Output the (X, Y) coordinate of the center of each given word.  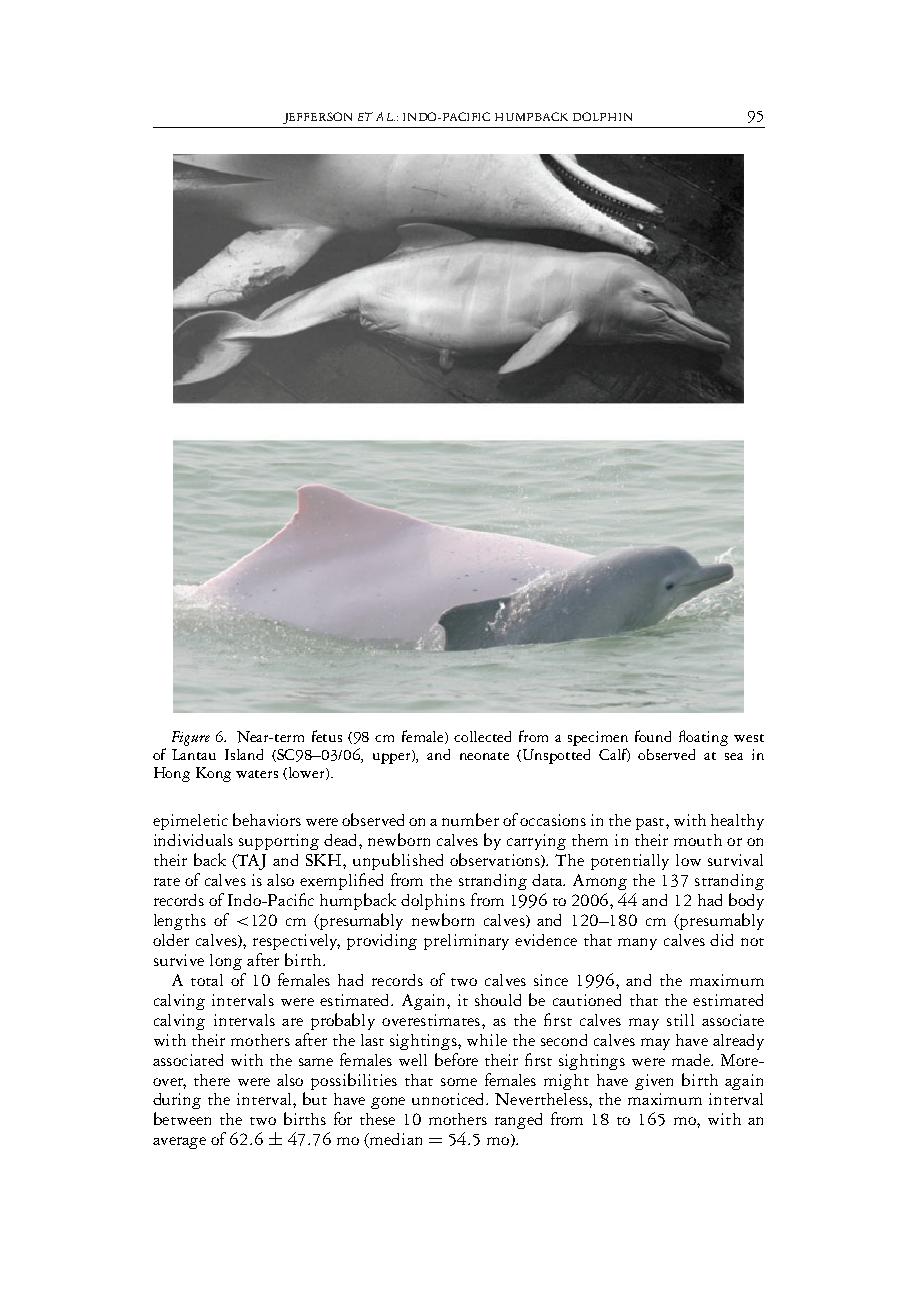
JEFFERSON (317, 118)
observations (496, 860)
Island (244, 754)
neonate (484, 756)
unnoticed (449, 1099)
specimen (598, 738)
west (749, 738)
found (653, 736)
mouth (698, 840)
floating (703, 738)
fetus (327, 736)
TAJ (251, 862)
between (182, 1118)
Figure (191, 738)
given (654, 1082)
